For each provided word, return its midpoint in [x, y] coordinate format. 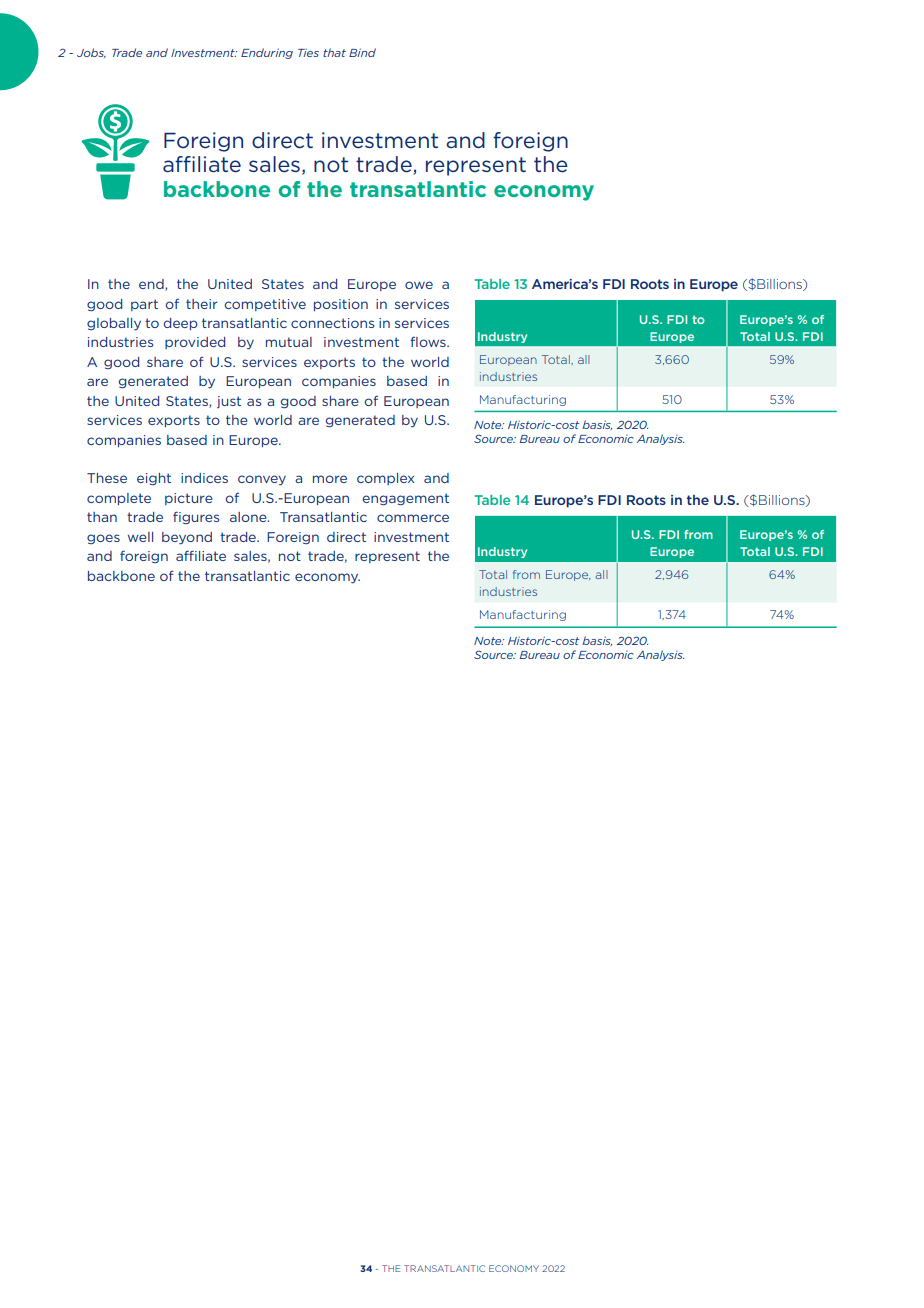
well [140, 537]
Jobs [91, 53]
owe [419, 285]
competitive [265, 305]
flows [429, 342]
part [144, 305]
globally [114, 324]
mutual [289, 342]
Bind [362, 52]
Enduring [267, 53]
